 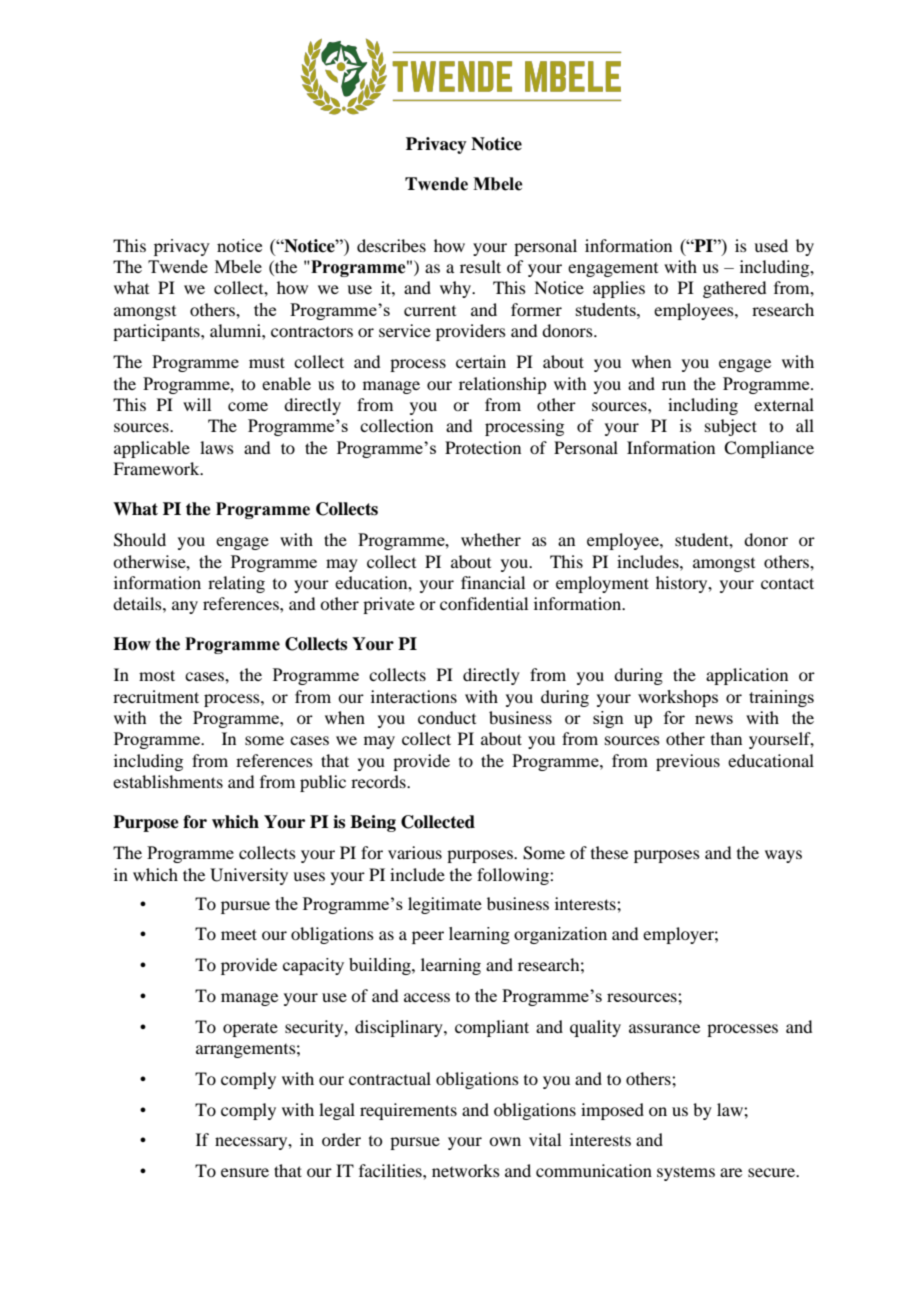 I want to click on conduct, so click(x=447, y=717).
